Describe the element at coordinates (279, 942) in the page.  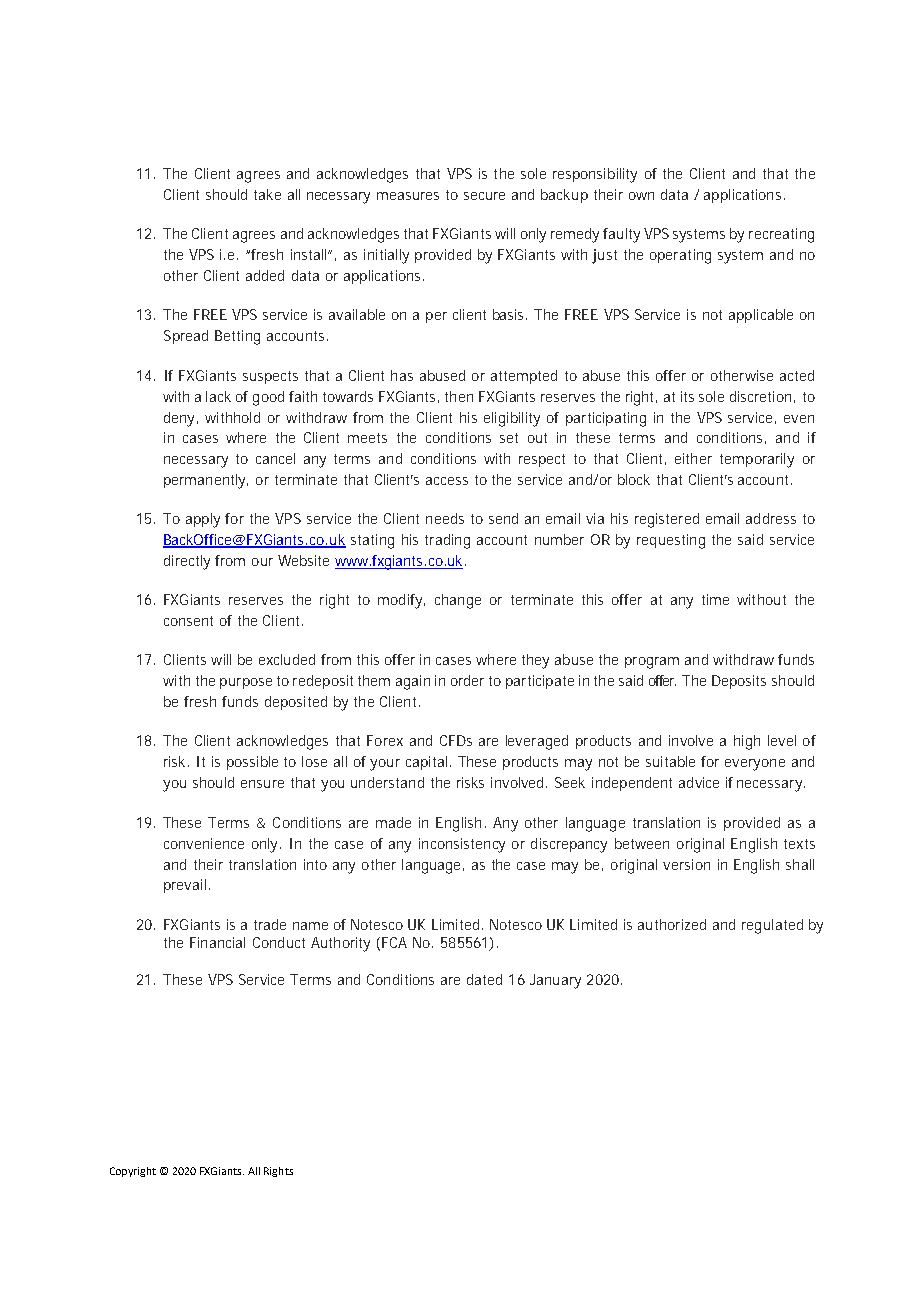
I see `Conduct` at that location.
